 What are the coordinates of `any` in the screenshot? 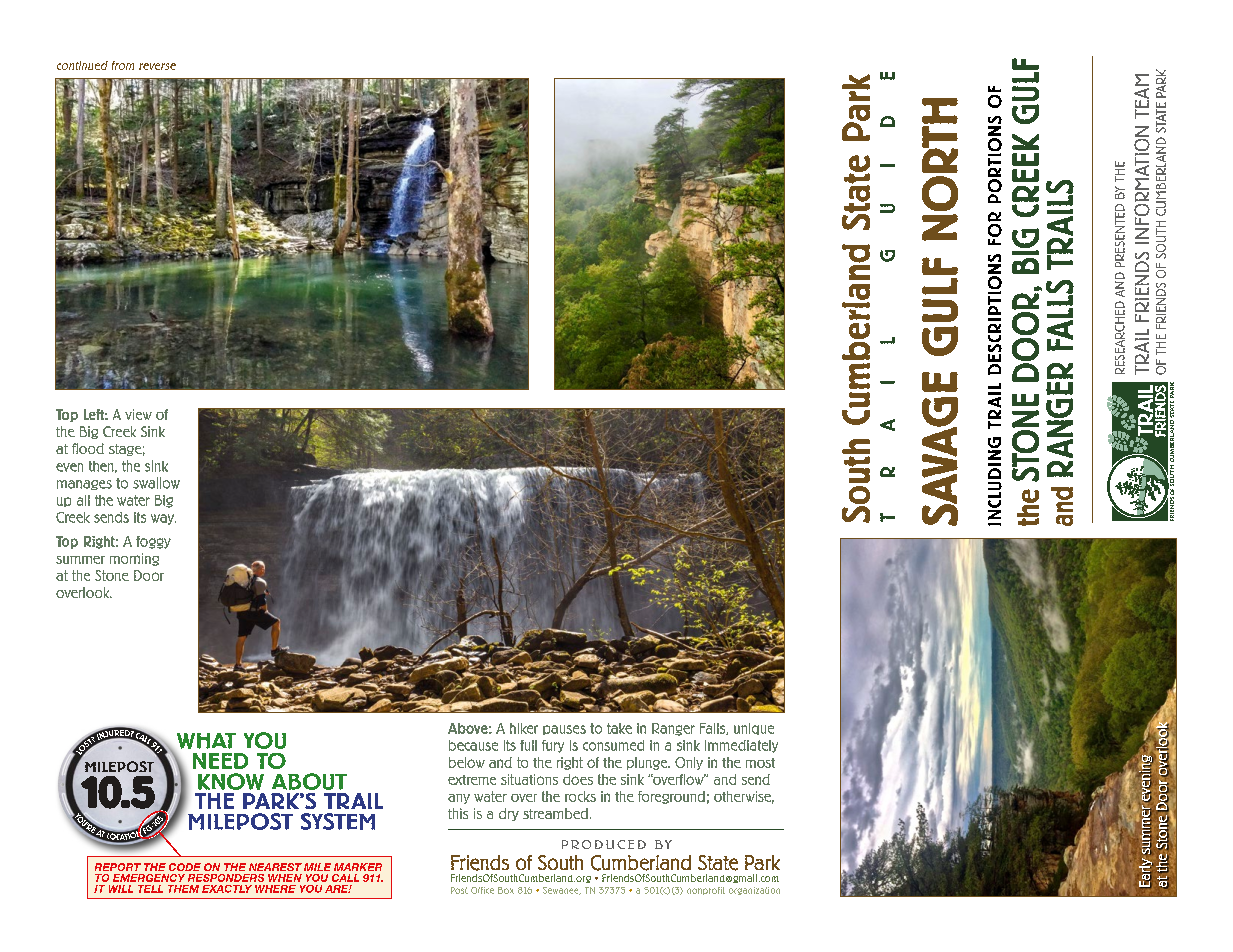 It's located at (459, 799).
